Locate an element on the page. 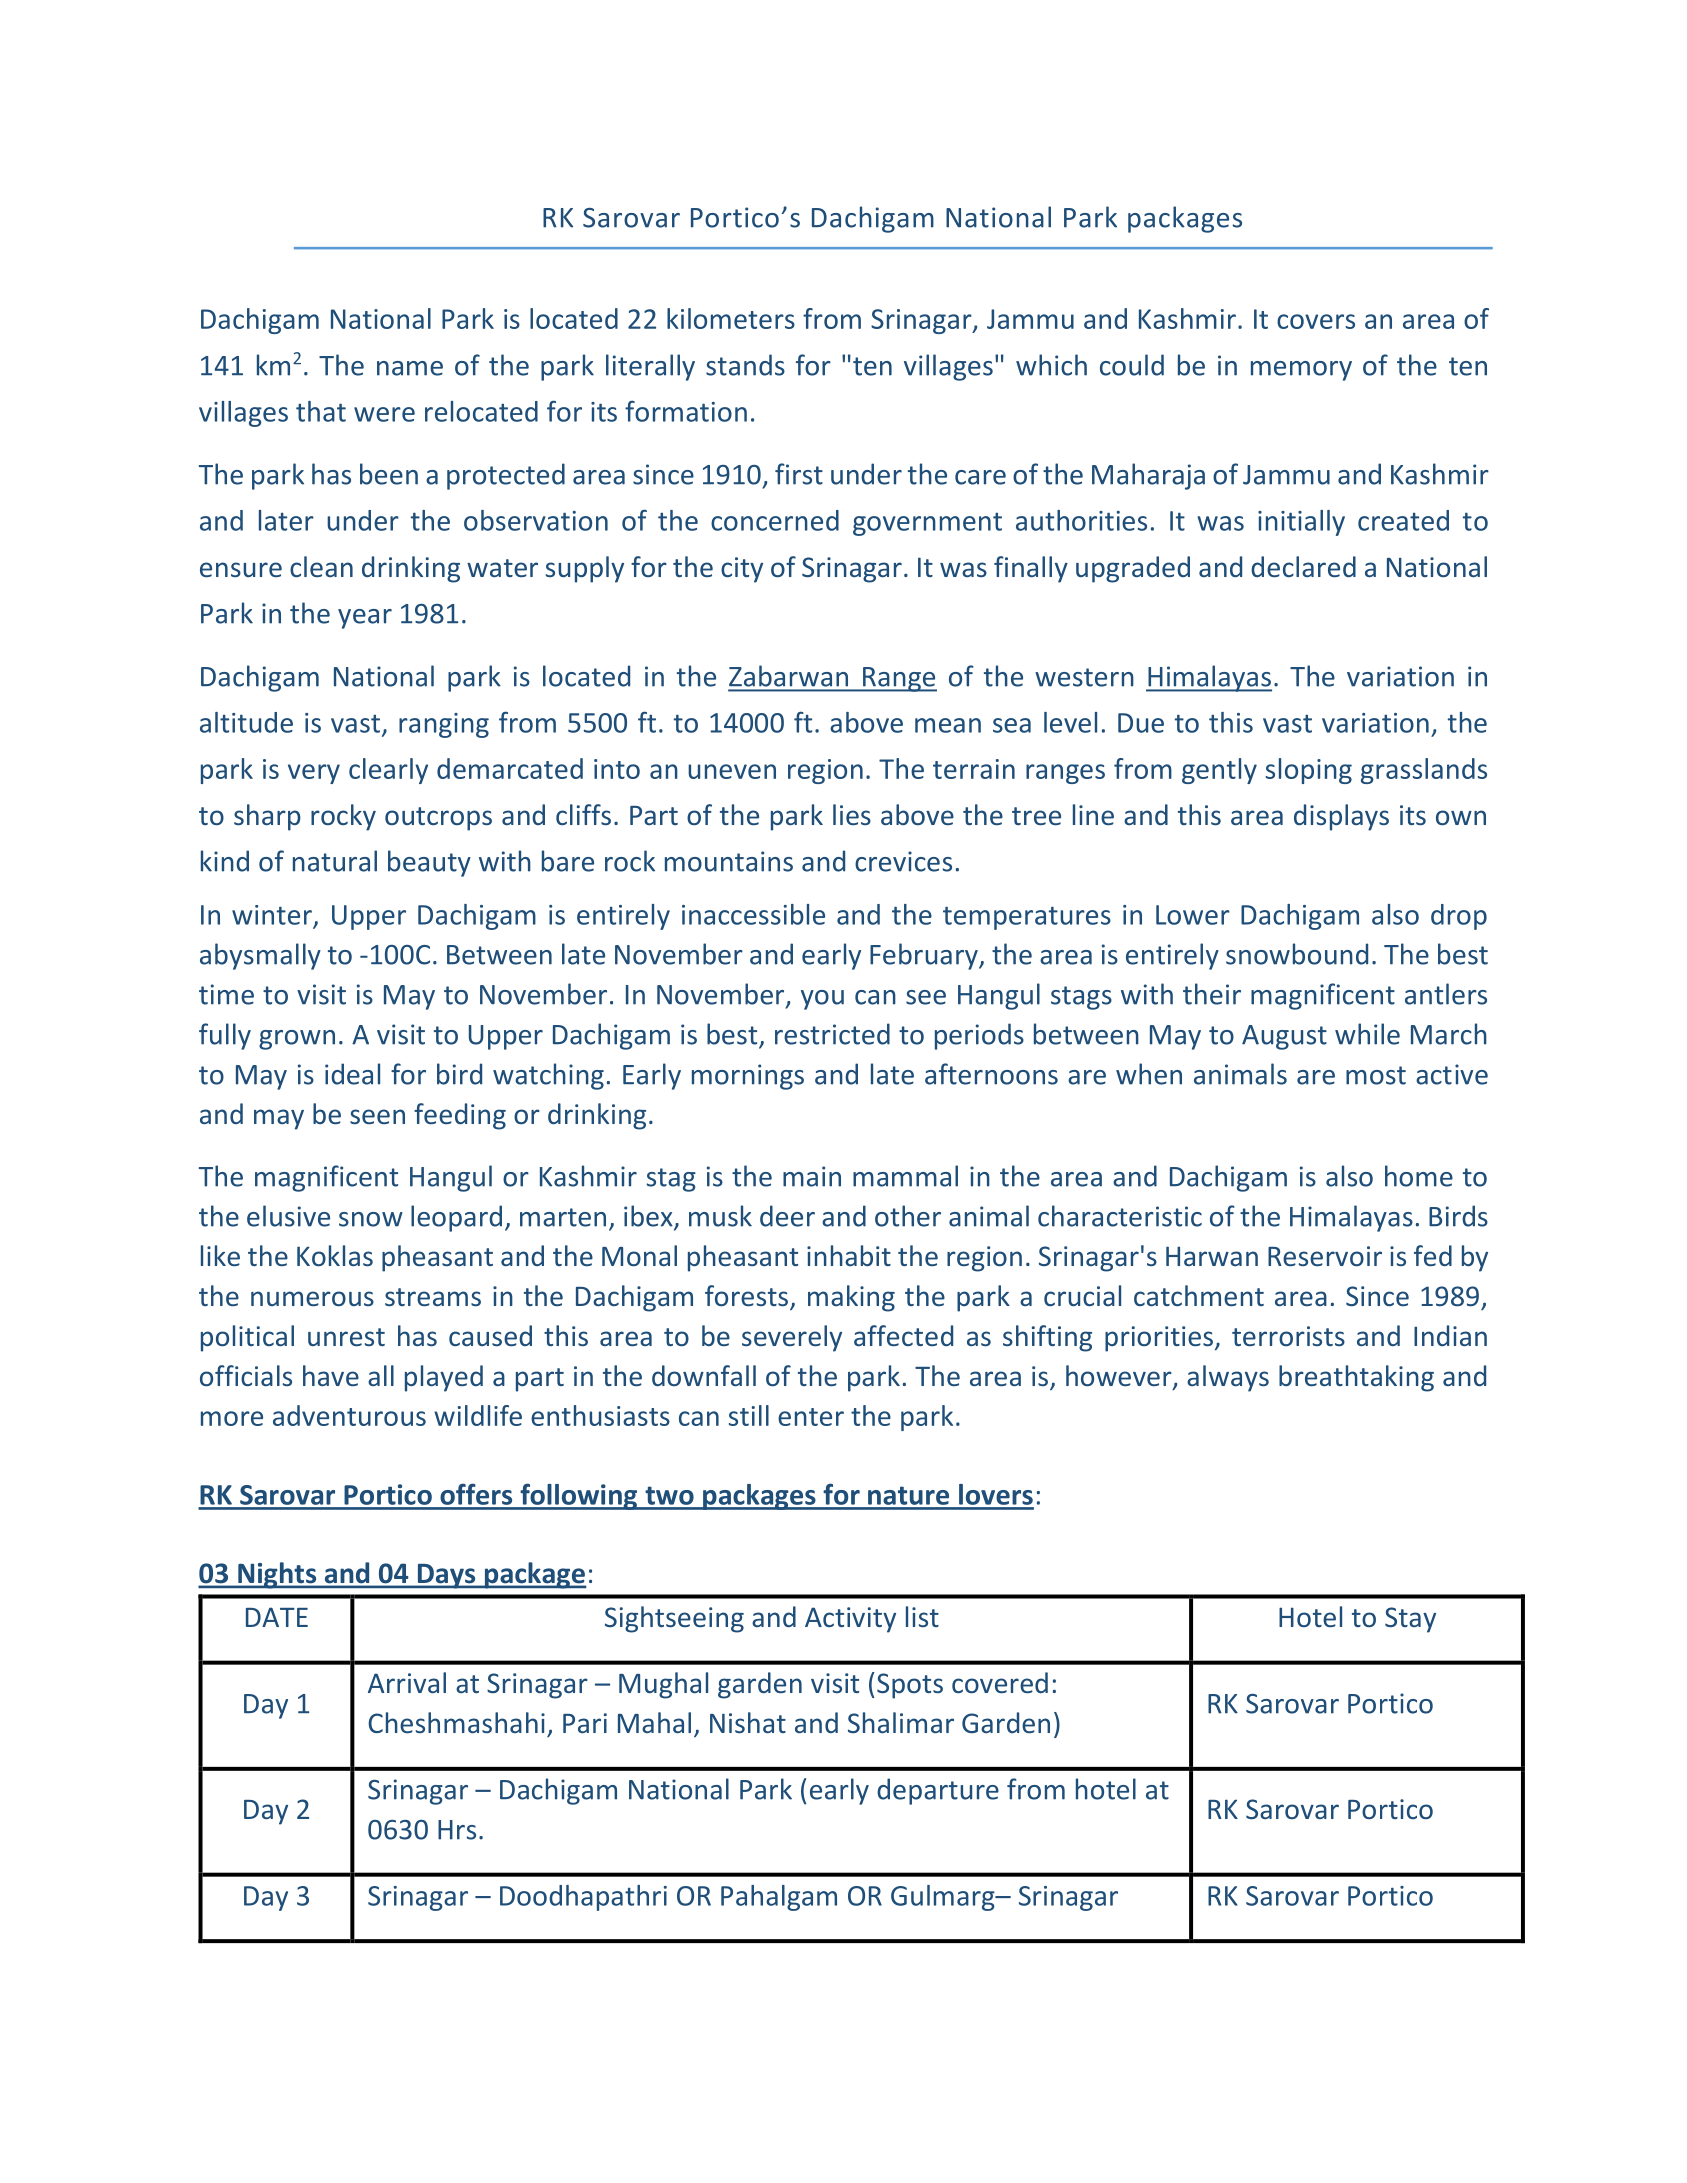 The width and height of the image is (1687, 2183). making is located at coordinates (851, 1298).
